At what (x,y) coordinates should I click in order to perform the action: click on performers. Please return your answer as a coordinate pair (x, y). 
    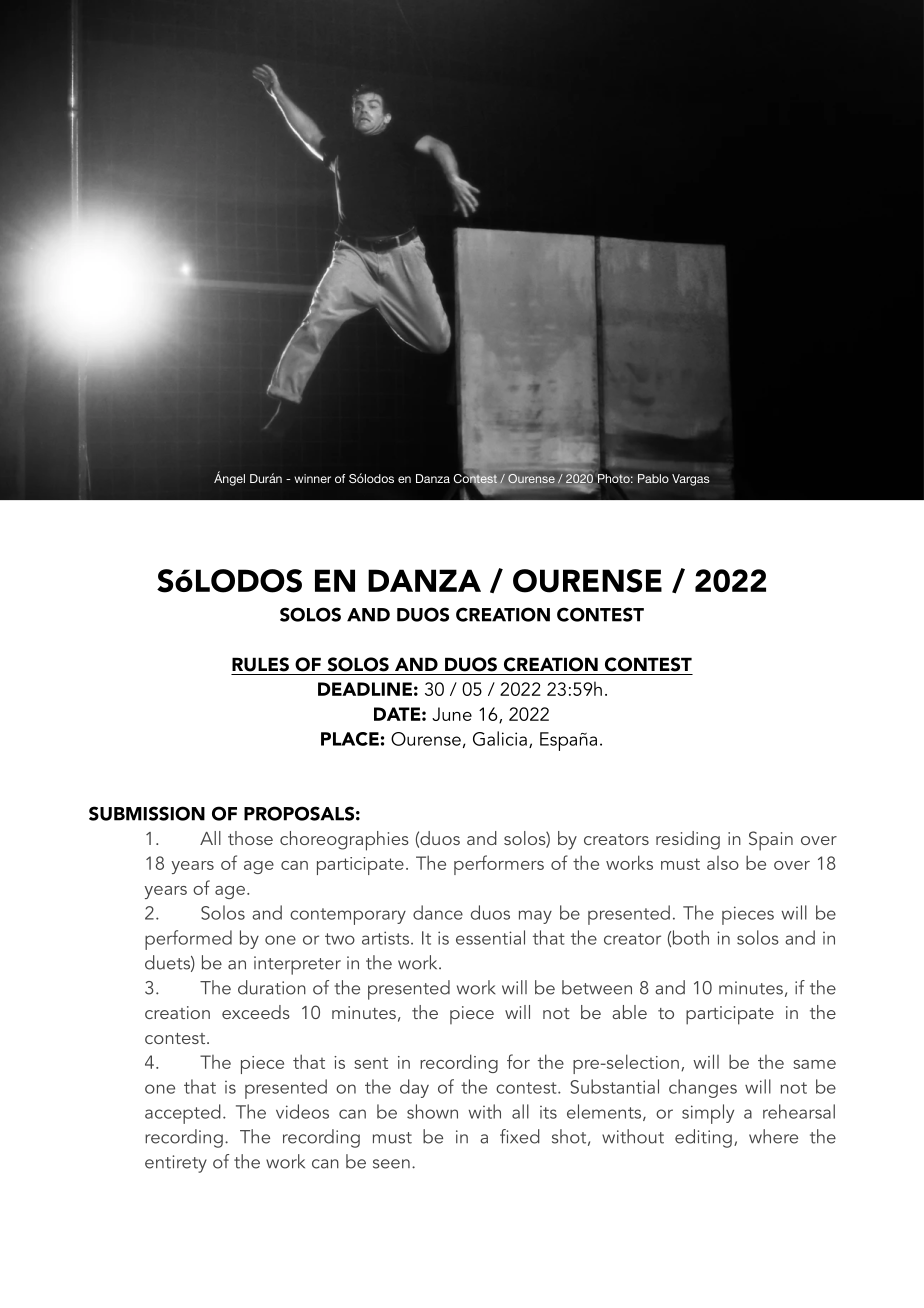
    Looking at the image, I should click on (499, 865).
